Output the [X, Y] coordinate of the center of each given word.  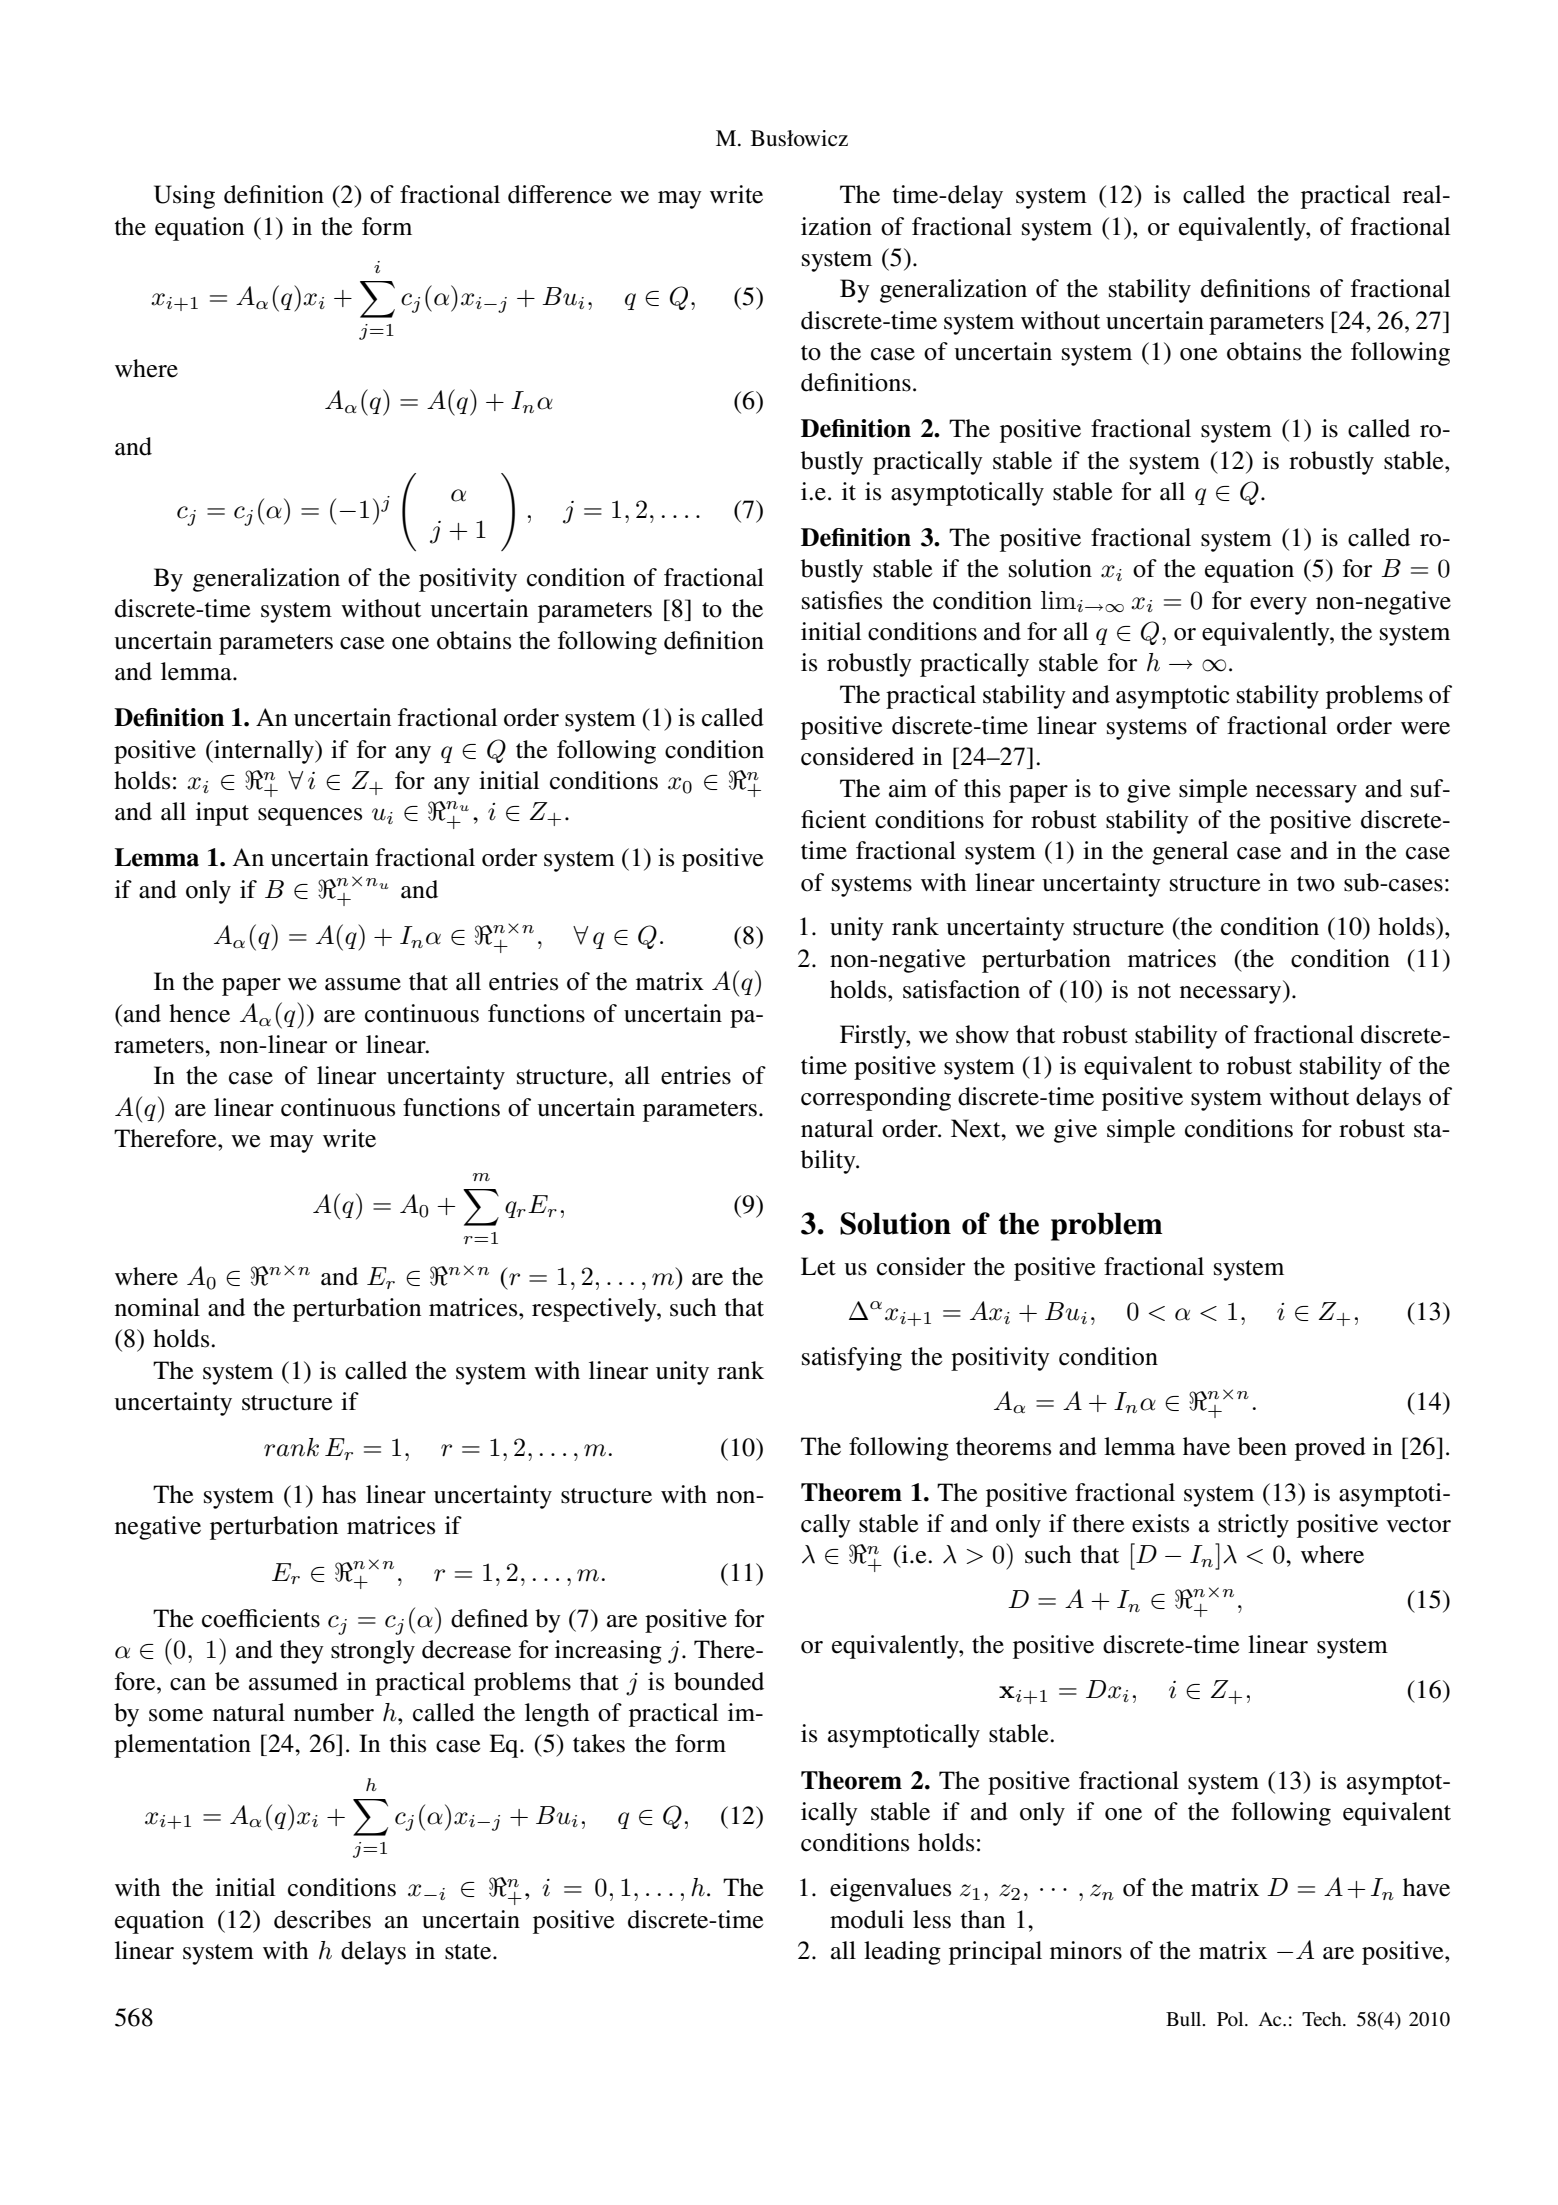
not [1154, 991]
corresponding [876, 1099]
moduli [867, 1919]
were [1425, 728]
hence [199, 1013]
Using [184, 197]
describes [322, 1919]
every [1278, 606]
